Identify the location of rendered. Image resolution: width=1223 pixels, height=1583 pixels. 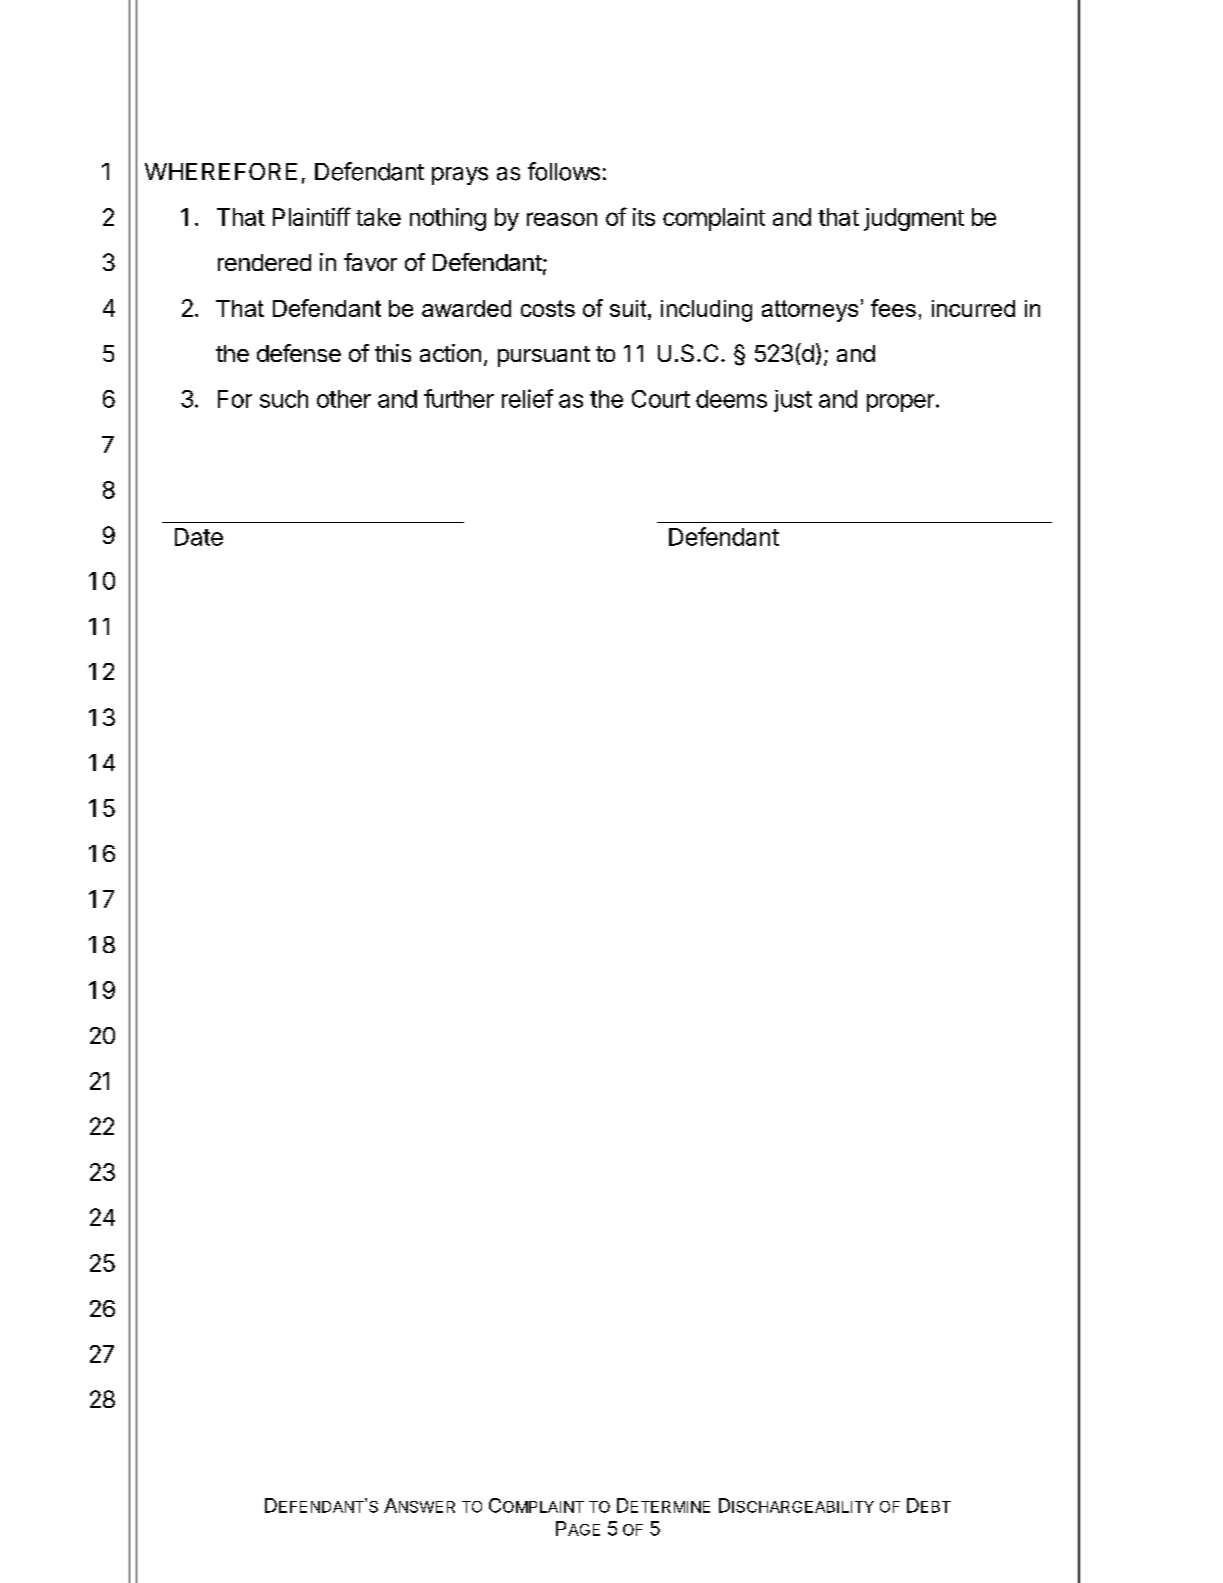
(264, 262).
